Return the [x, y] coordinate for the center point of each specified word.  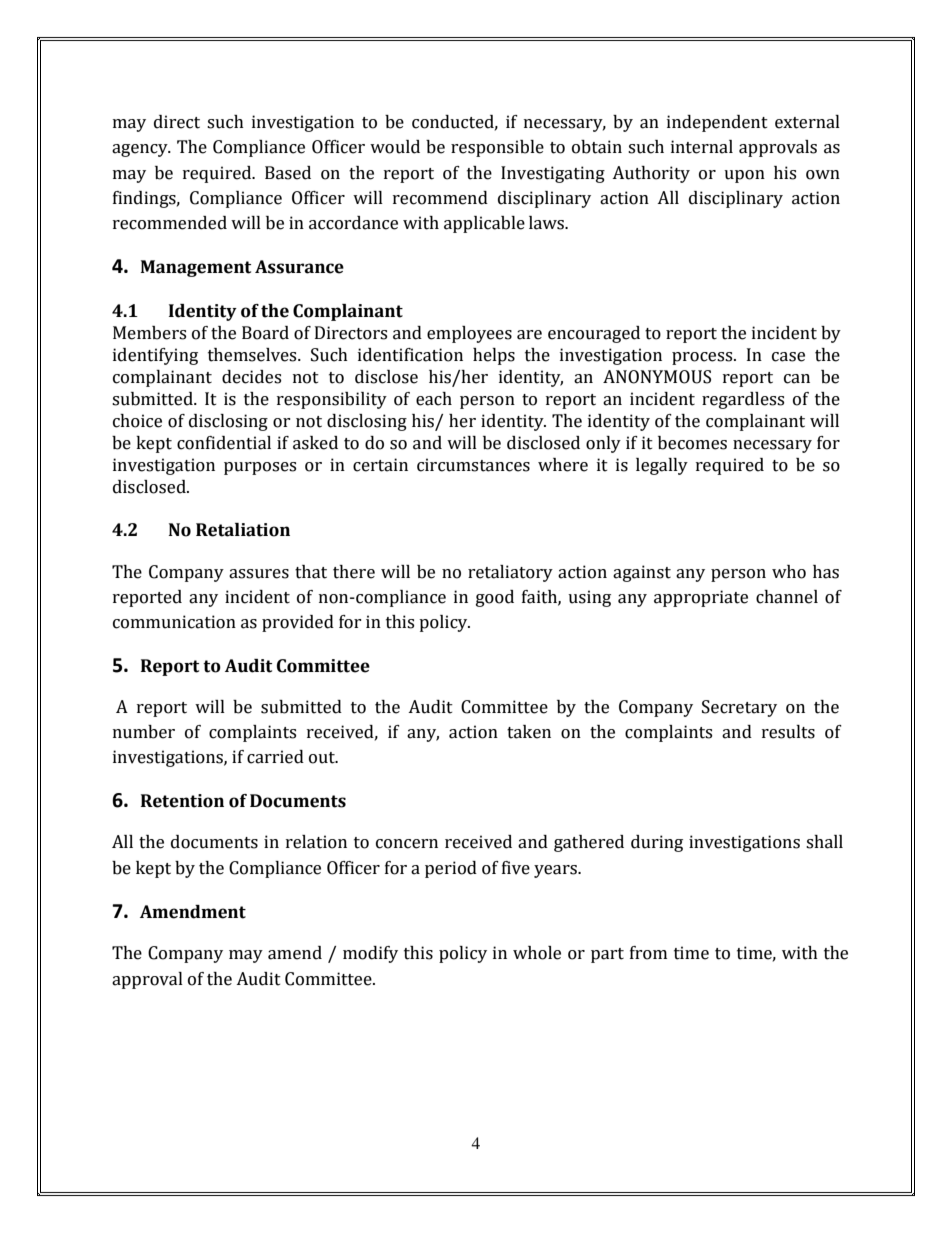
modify [370, 954]
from [648, 953]
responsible [497, 148]
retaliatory [510, 573]
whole [537, 953]
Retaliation [243, 530]
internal [702, 147]
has [826, 572]
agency [141, 150]
